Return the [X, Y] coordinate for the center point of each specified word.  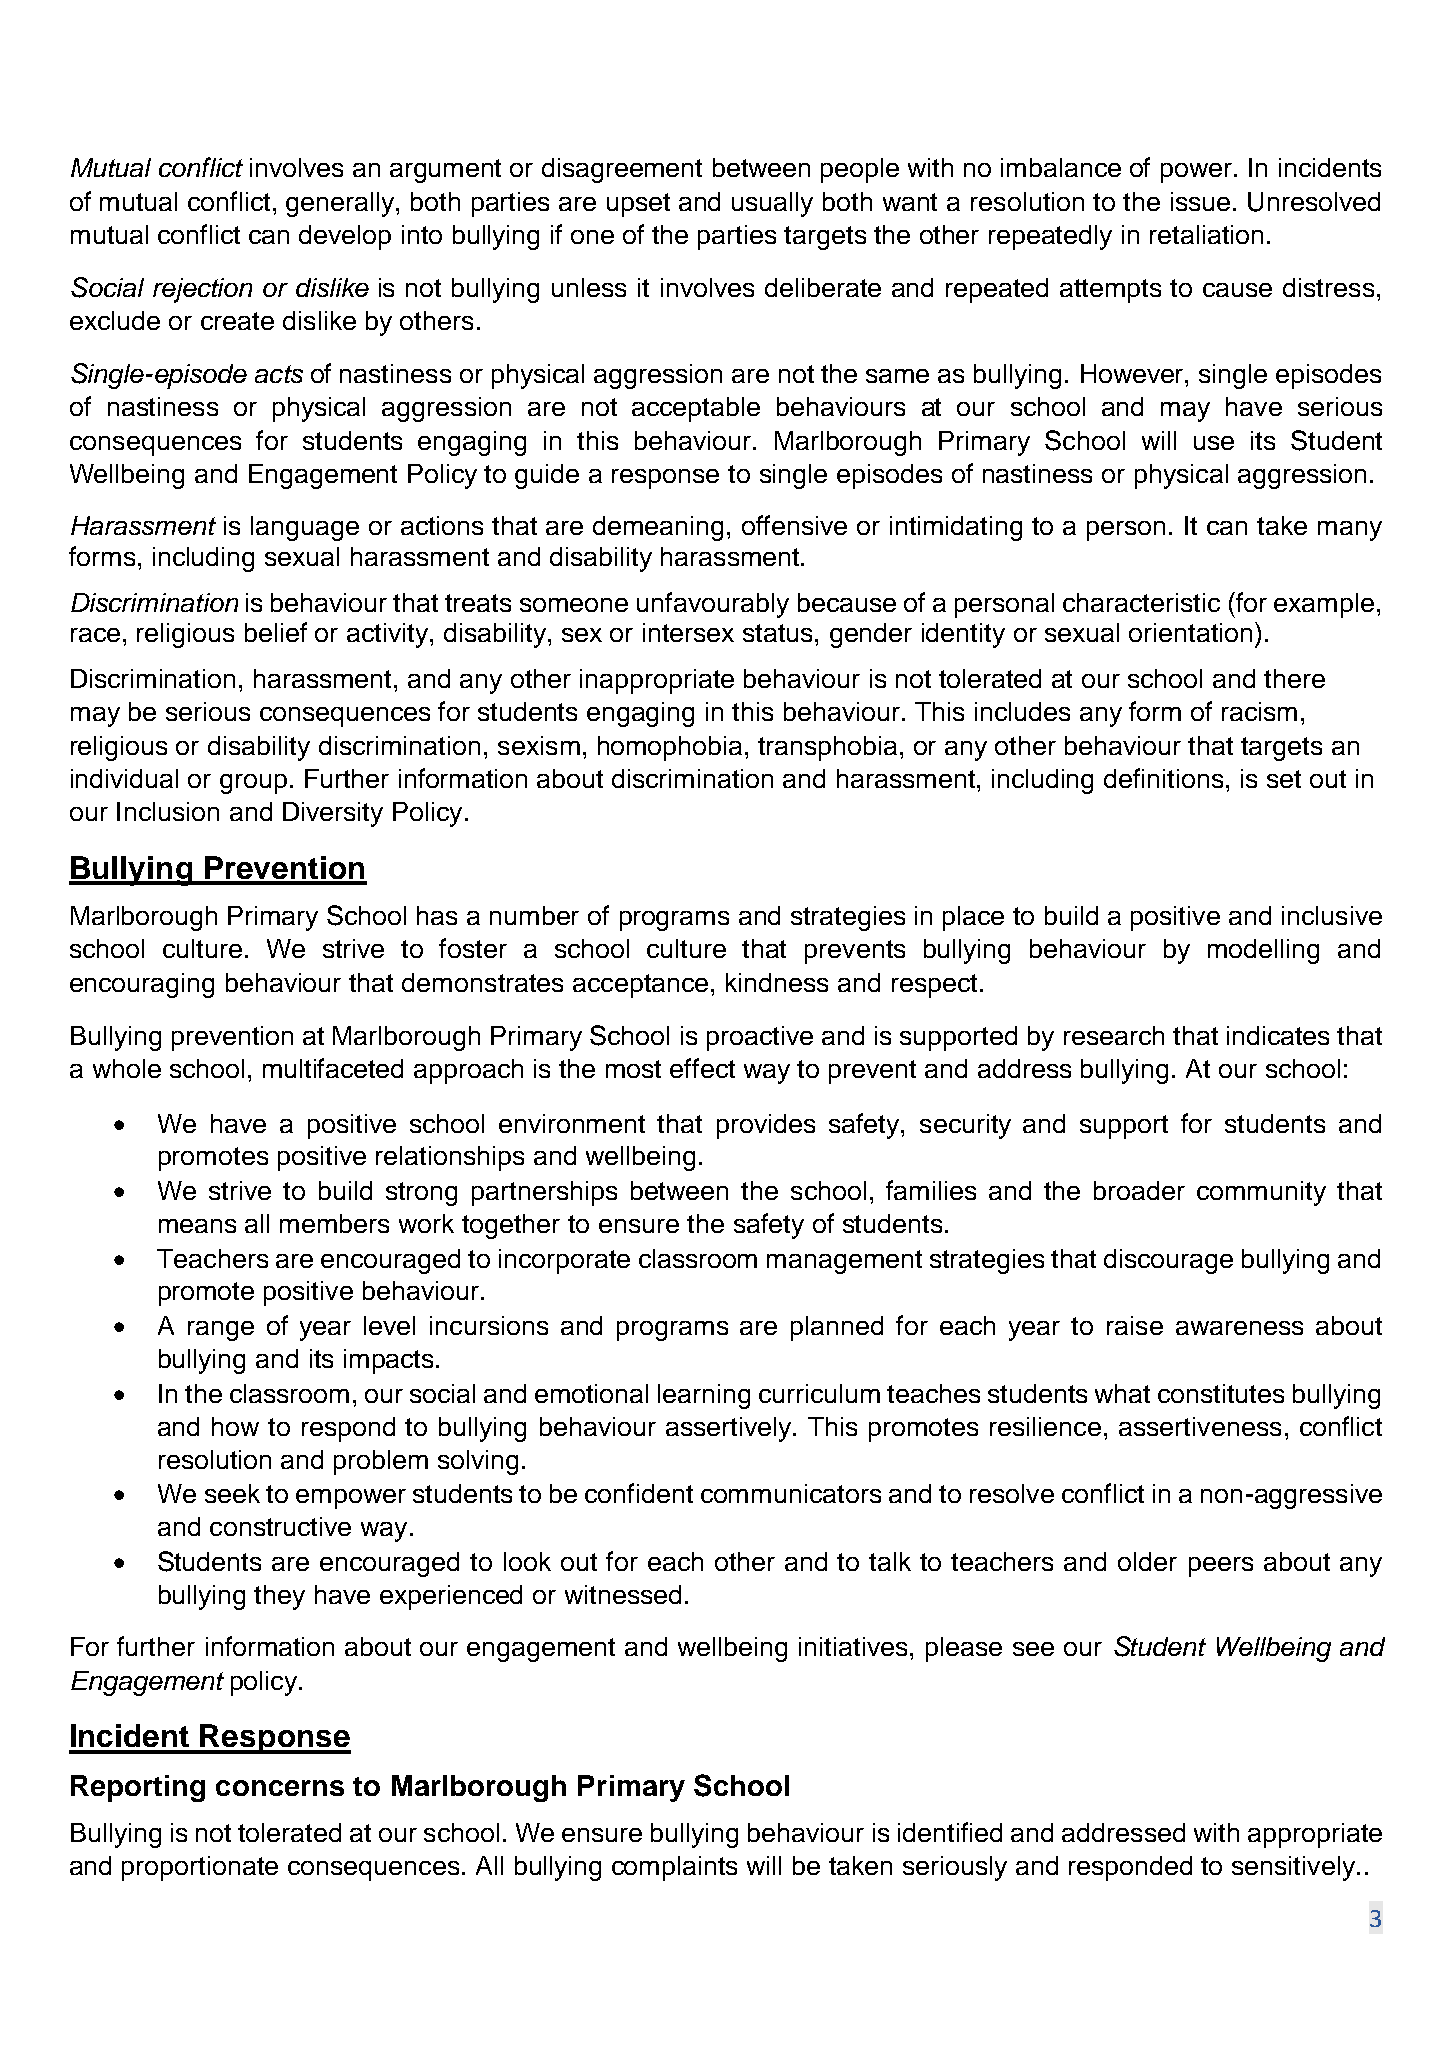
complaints [674, 1868]
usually [772, 204]
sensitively [1293, 1868]
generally [341, 204]
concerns [280, 1788]
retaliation [1206, 234]
